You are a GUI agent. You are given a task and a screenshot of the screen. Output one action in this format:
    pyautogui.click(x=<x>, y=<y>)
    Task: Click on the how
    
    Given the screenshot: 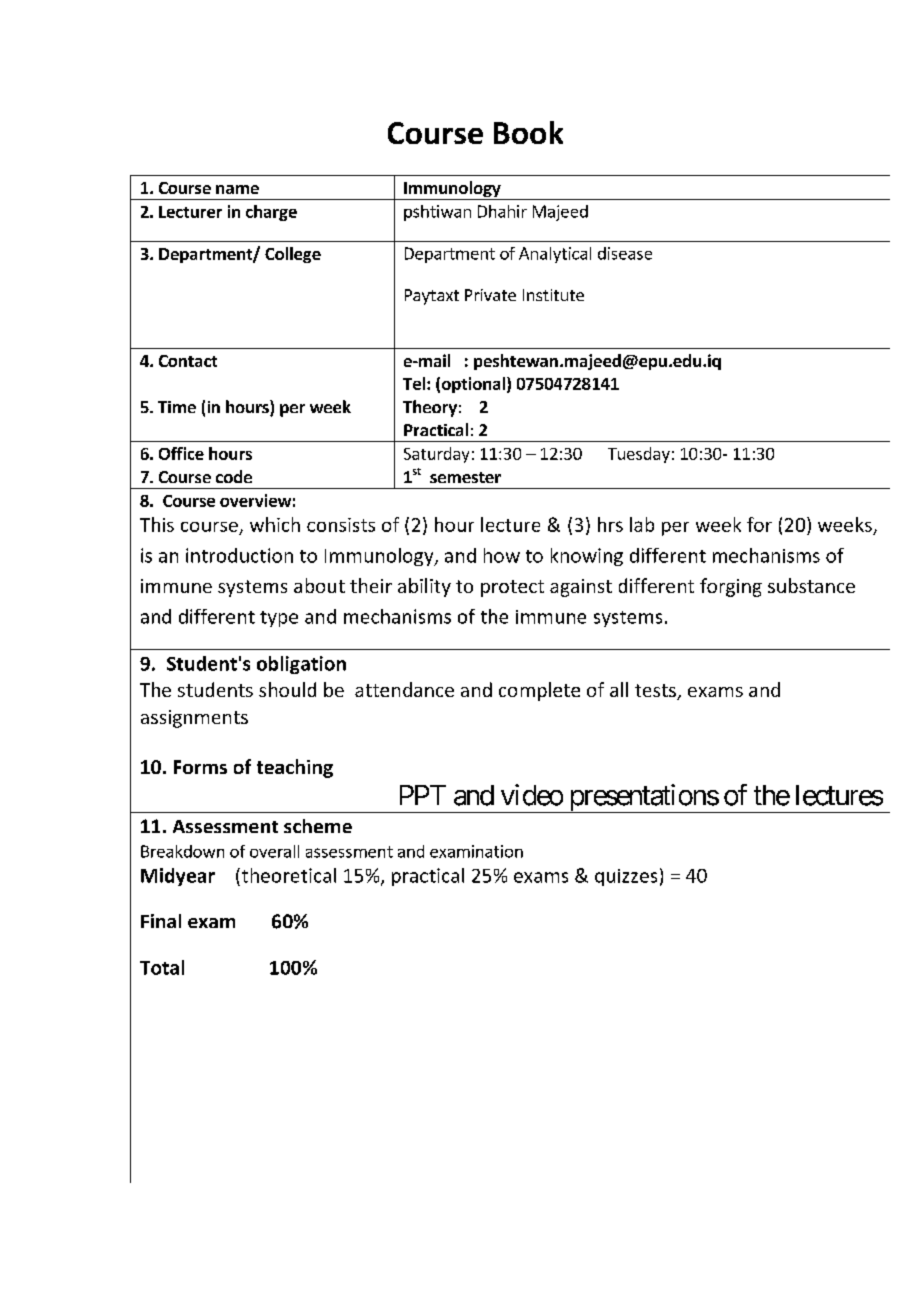 What is the action you would take?
    pyautogui.click(x=502, y=555)
